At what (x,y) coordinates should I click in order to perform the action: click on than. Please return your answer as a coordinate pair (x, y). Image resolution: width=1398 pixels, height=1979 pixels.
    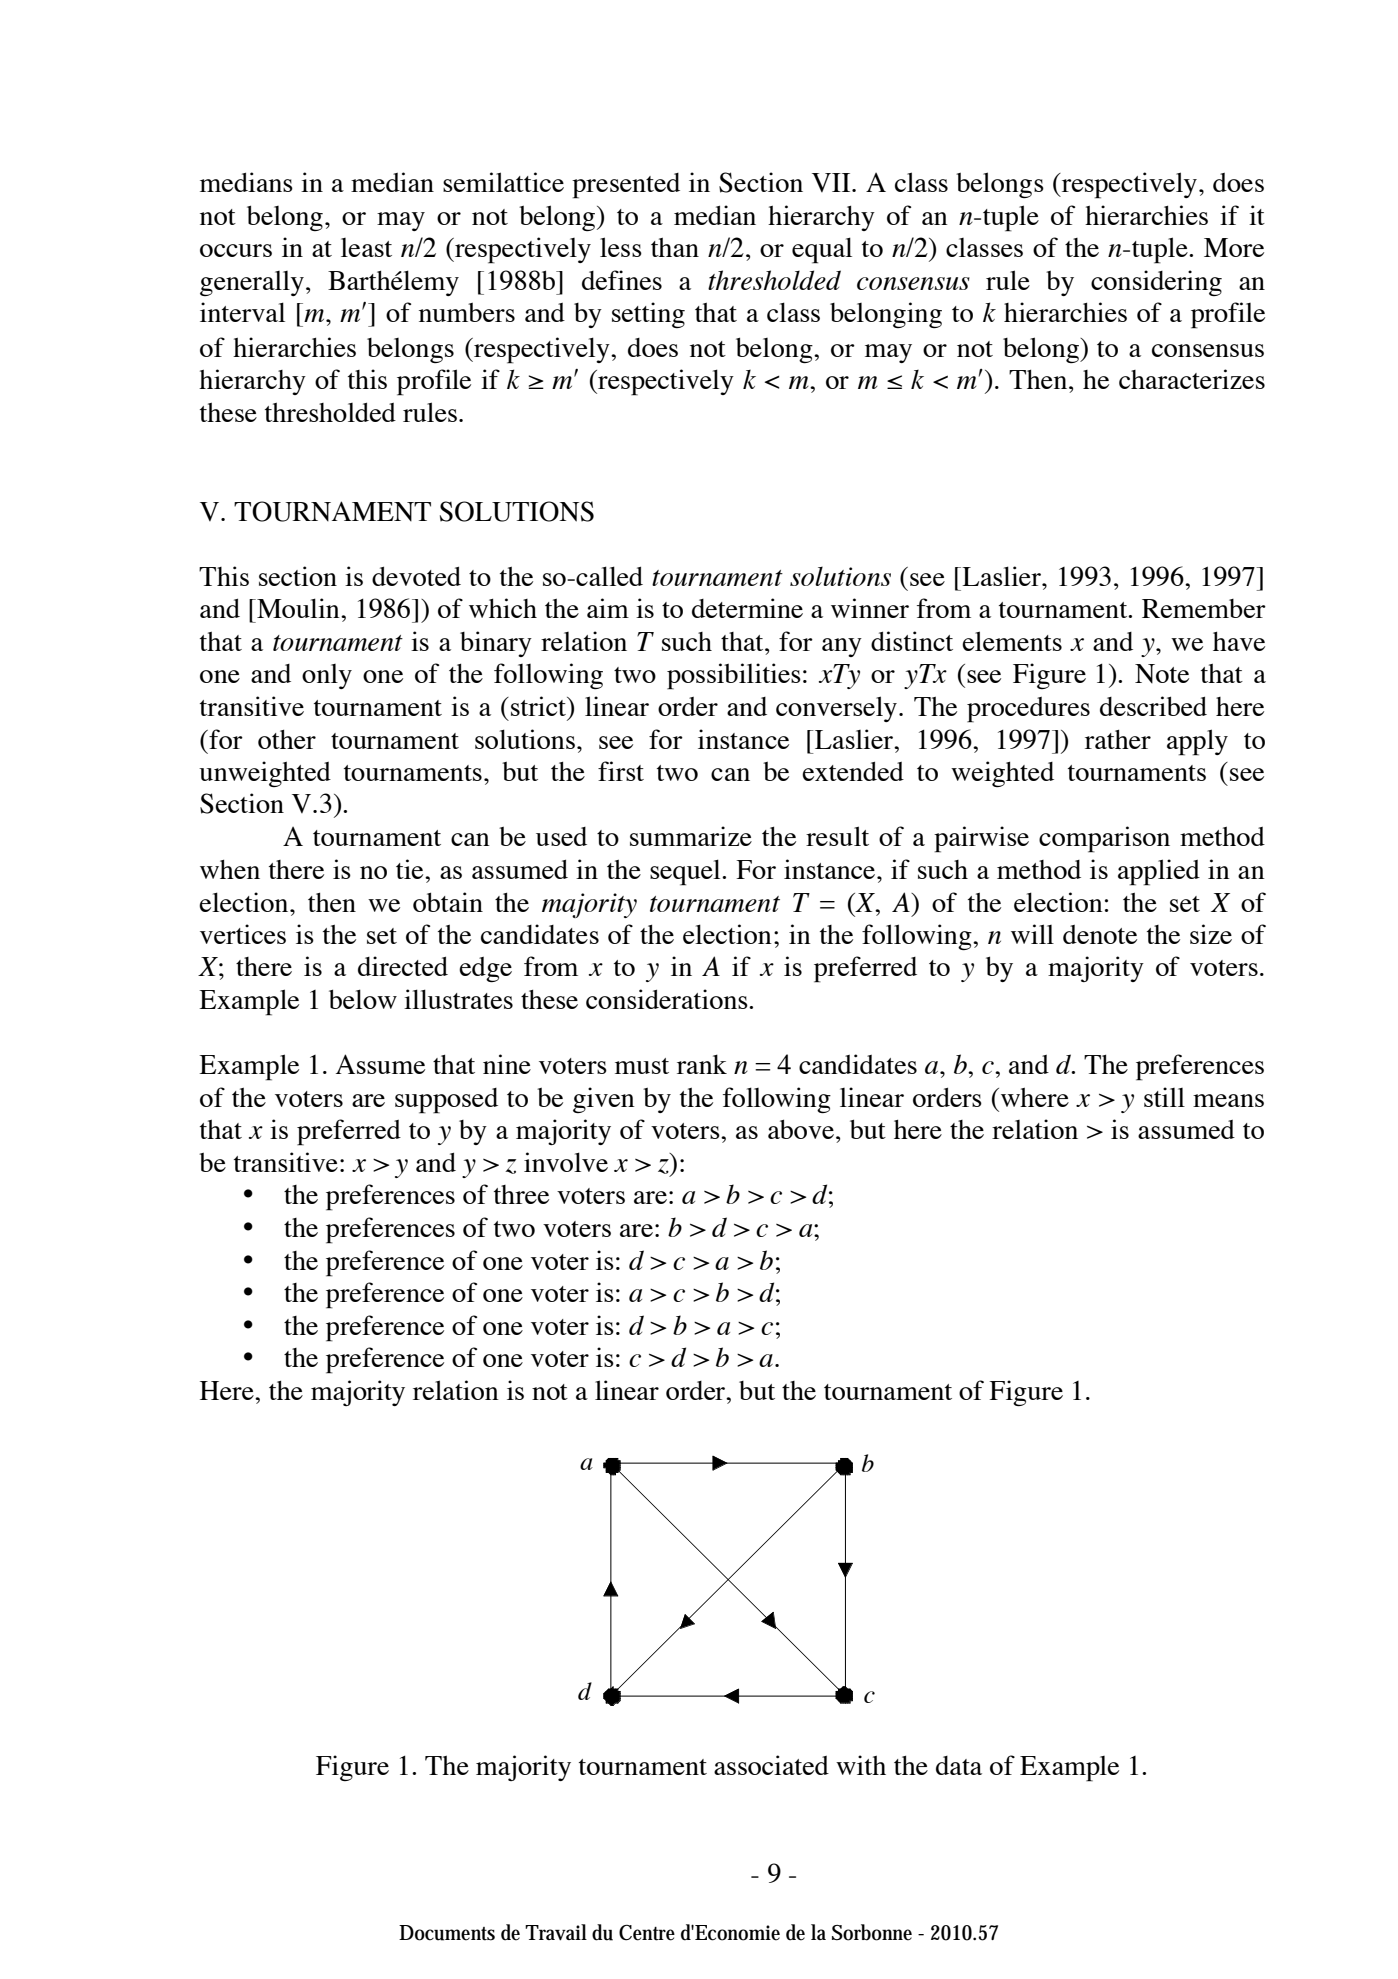
    Looking at the image, I should click on (675, 247).
